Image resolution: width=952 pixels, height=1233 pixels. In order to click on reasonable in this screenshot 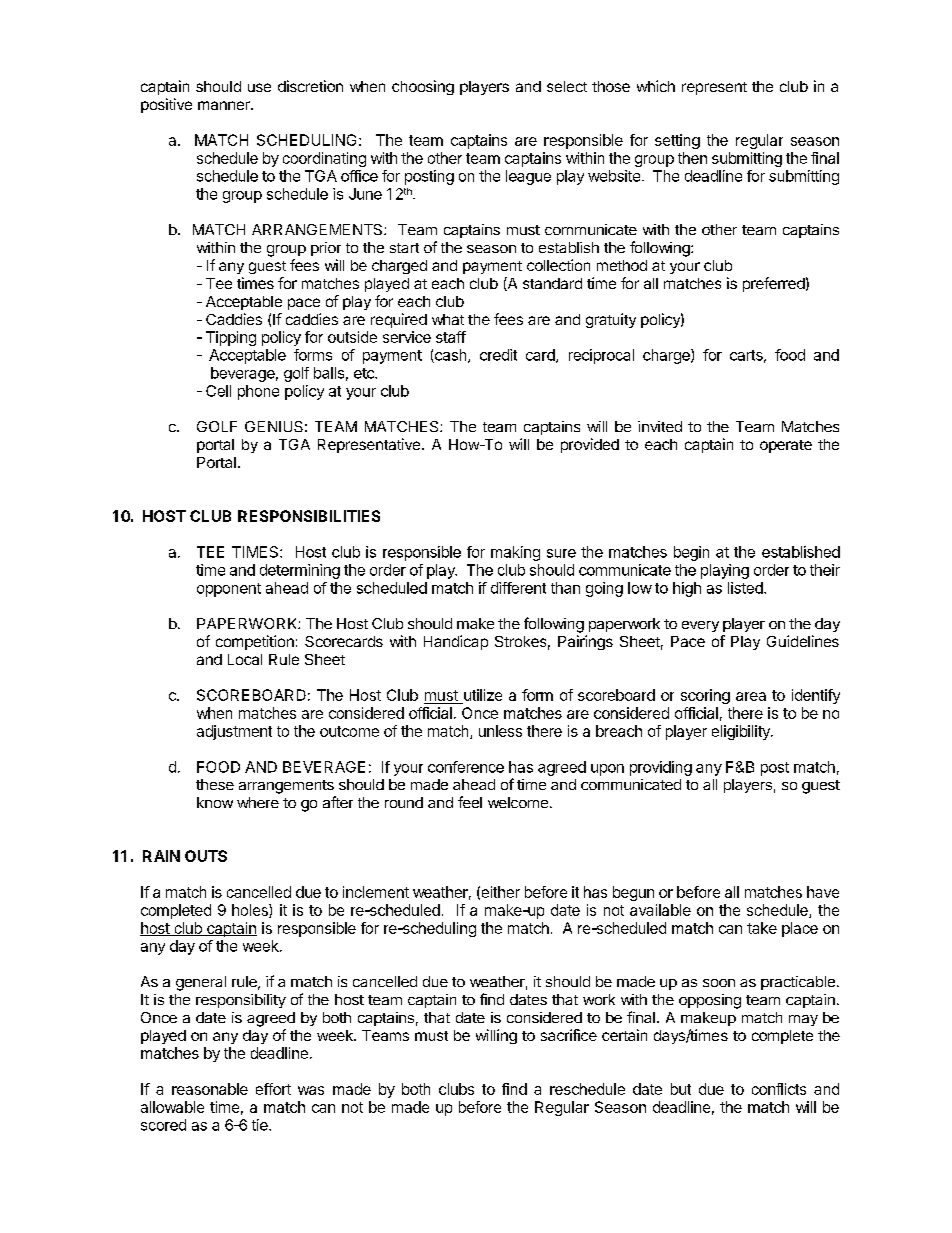, I will do `click(210, 1089)`.
